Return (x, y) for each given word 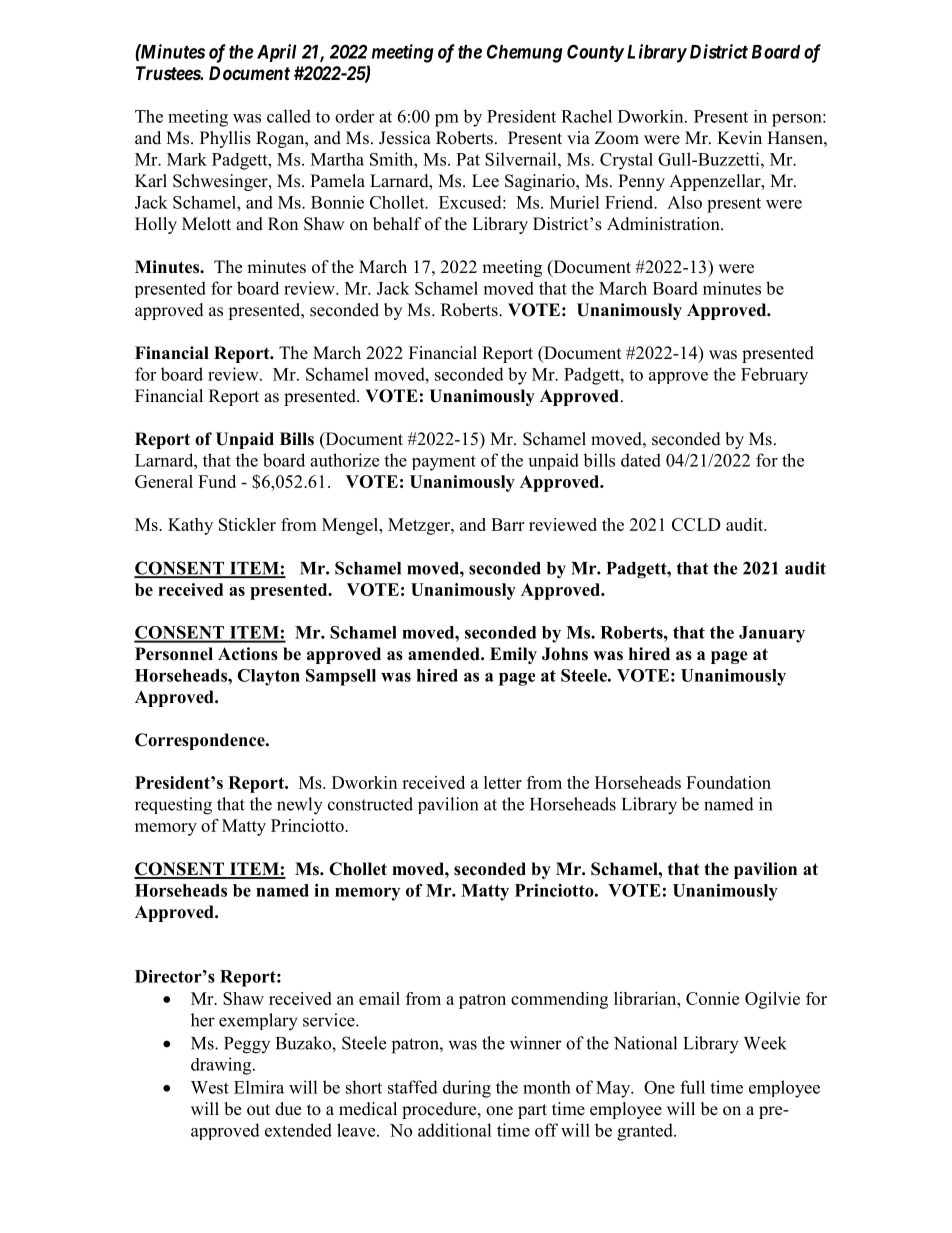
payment (444, 463)
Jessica (405, 138)
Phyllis (225, 139)
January (772, 634)
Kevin (739, 138)
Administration (664, 224)
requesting (173, 806)
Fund (217, 481)
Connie (712, 998)
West (210, 1087)
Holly (156, 225)
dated (641, 460)
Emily (513, 655)
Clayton (268, 677)
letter (503, 782)
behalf (397, 224)
